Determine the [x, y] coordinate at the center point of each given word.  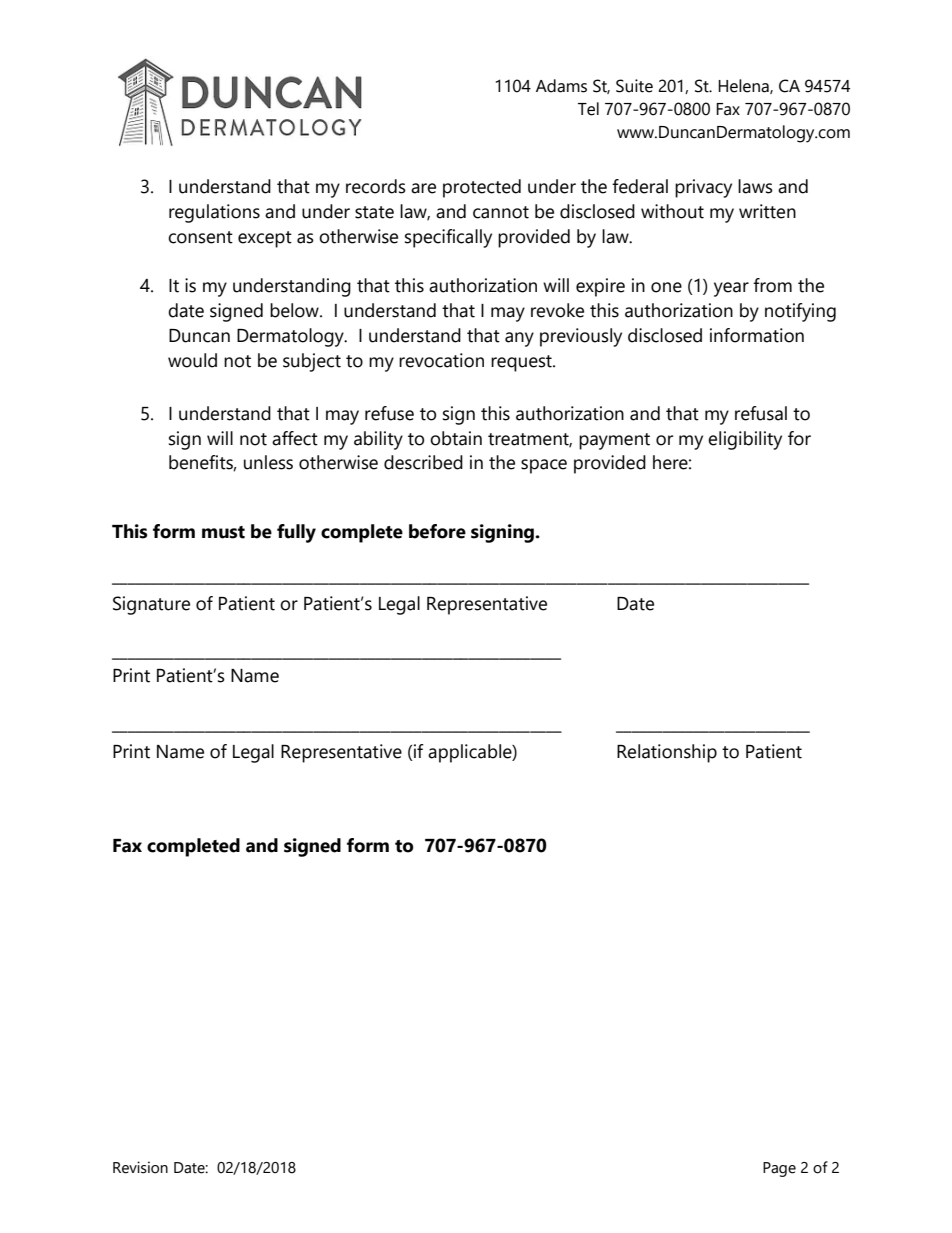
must [223, 532]
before [437, 531]
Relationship [667, 753]
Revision [140, 1167]
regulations [214, 213]
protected [482, 188]
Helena [744, 86]
